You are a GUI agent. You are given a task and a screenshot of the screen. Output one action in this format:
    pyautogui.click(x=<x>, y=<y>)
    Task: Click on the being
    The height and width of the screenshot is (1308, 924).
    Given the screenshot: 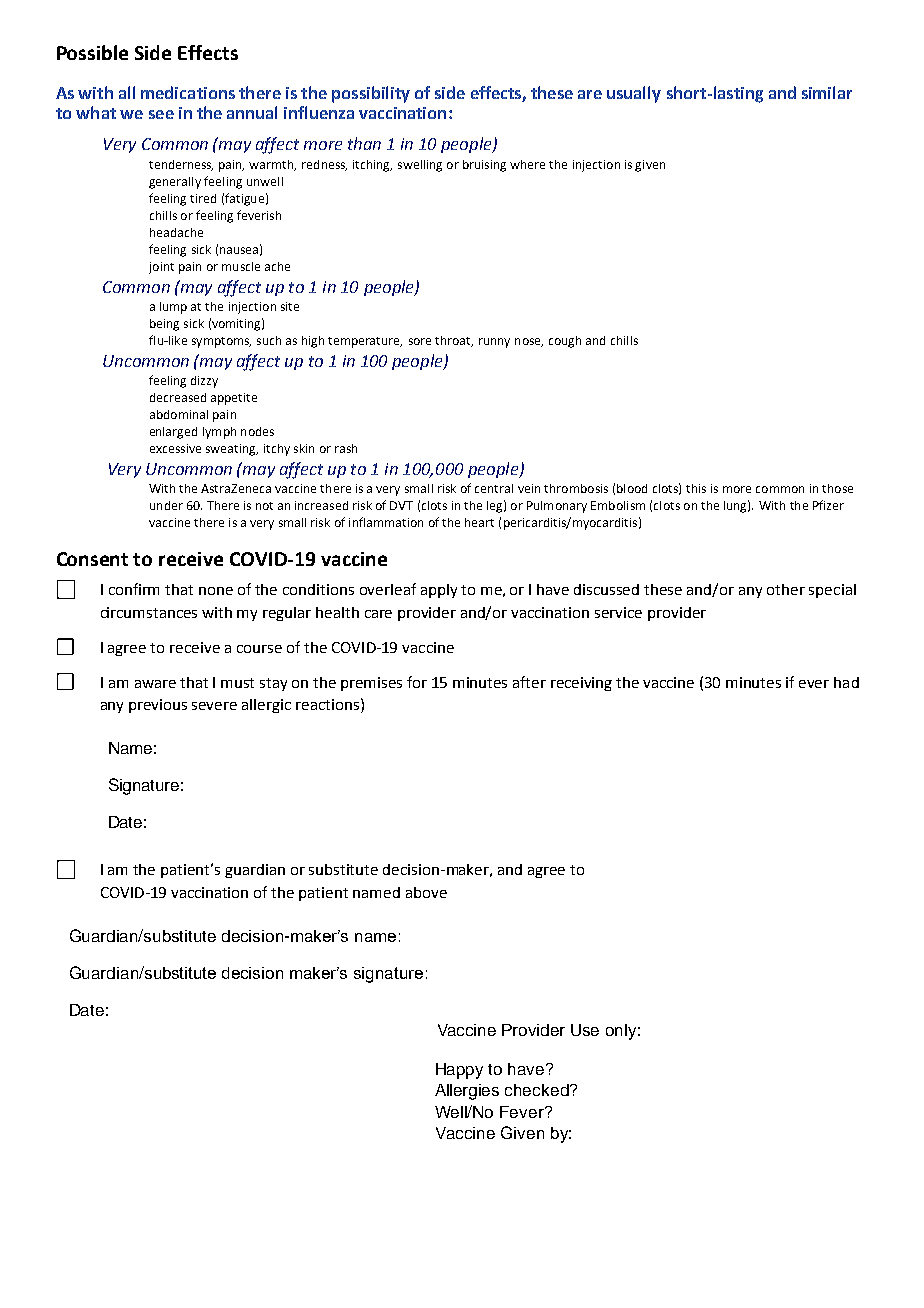 What is the action you would take?
    pyautogui.click(x=164, y=325)
